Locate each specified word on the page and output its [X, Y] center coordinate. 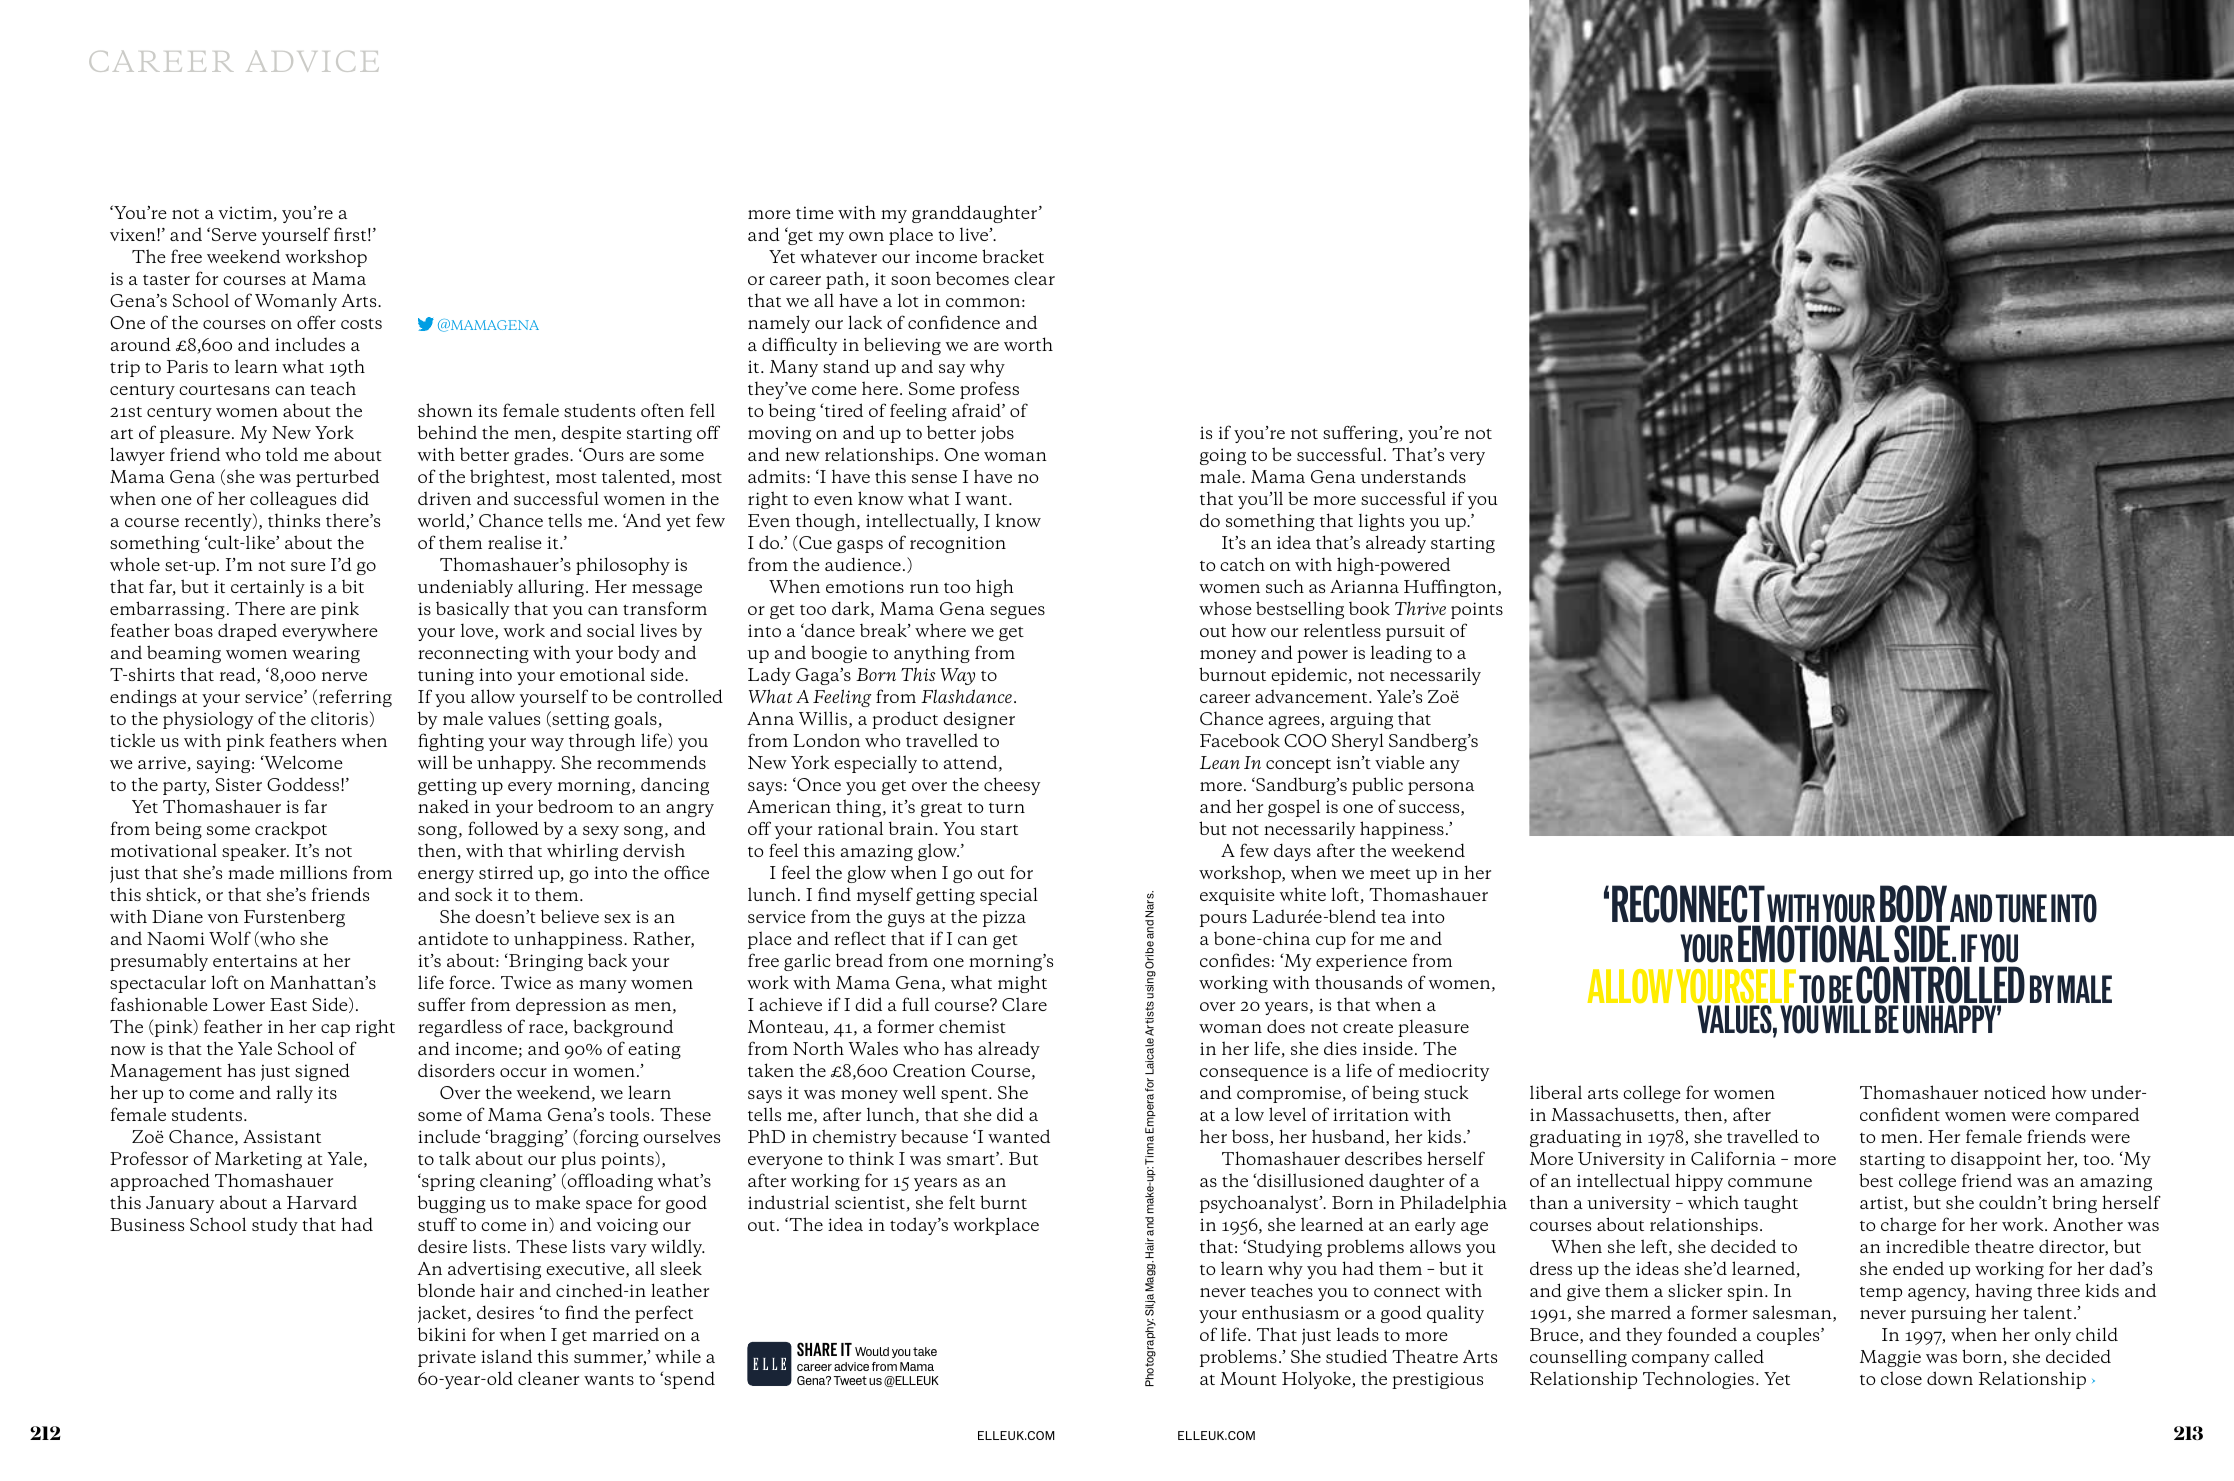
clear [1034, 278]
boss [1251, 1138]
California [1733, 1158]
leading [1401, 654]
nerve [344, 676]
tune [2021, 908]
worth [1028, 344]
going [1223, 456]
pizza [1004, 918]
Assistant [282, 1136]
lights [1381, 522]
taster [166, 279]
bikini [442, 1334]
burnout [1232, 674]
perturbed [337, 478]
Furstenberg [294, 918]
